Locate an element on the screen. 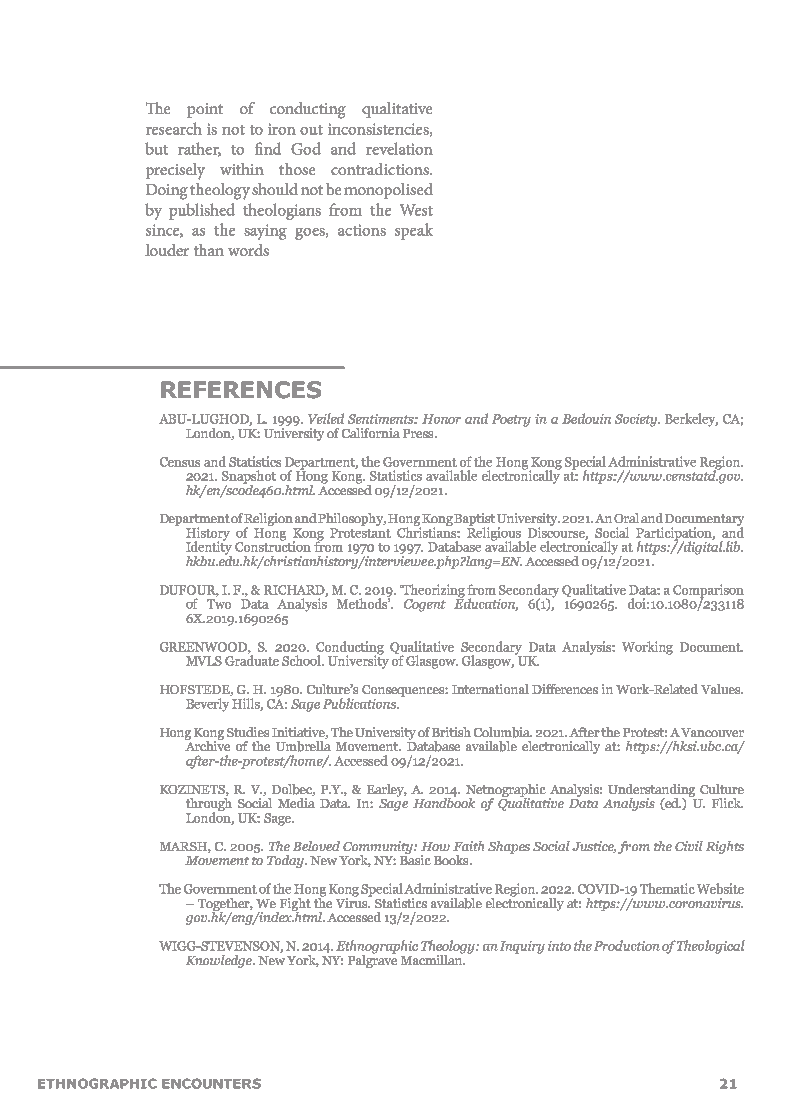 The height and width of the screenshot is (1116, 787). West is located at coordinates (416, 210).
